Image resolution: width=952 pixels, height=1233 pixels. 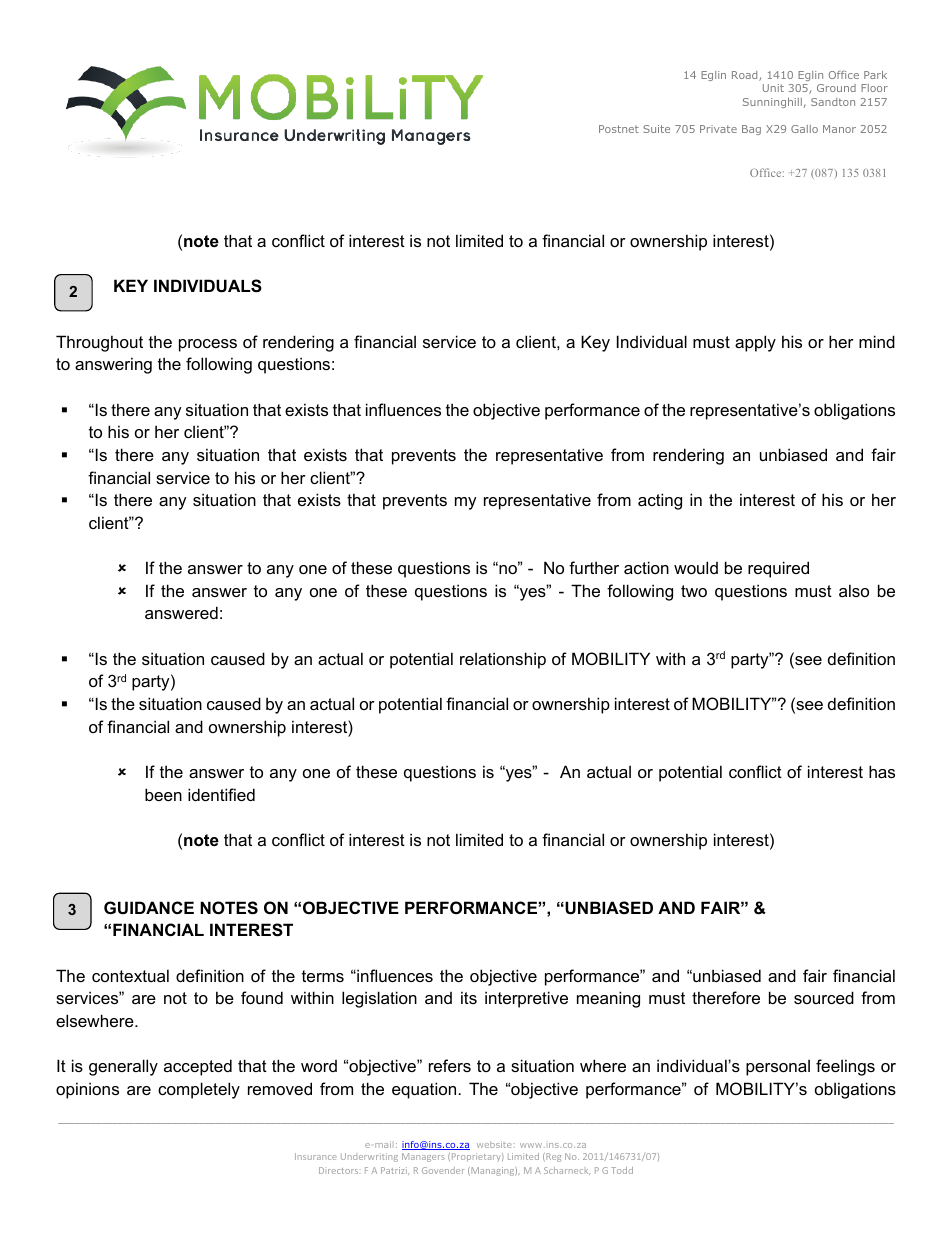 What do you see at coordinates (660, 501) in the screenshot?
I see `acting` at bounding box center [660, 501].
